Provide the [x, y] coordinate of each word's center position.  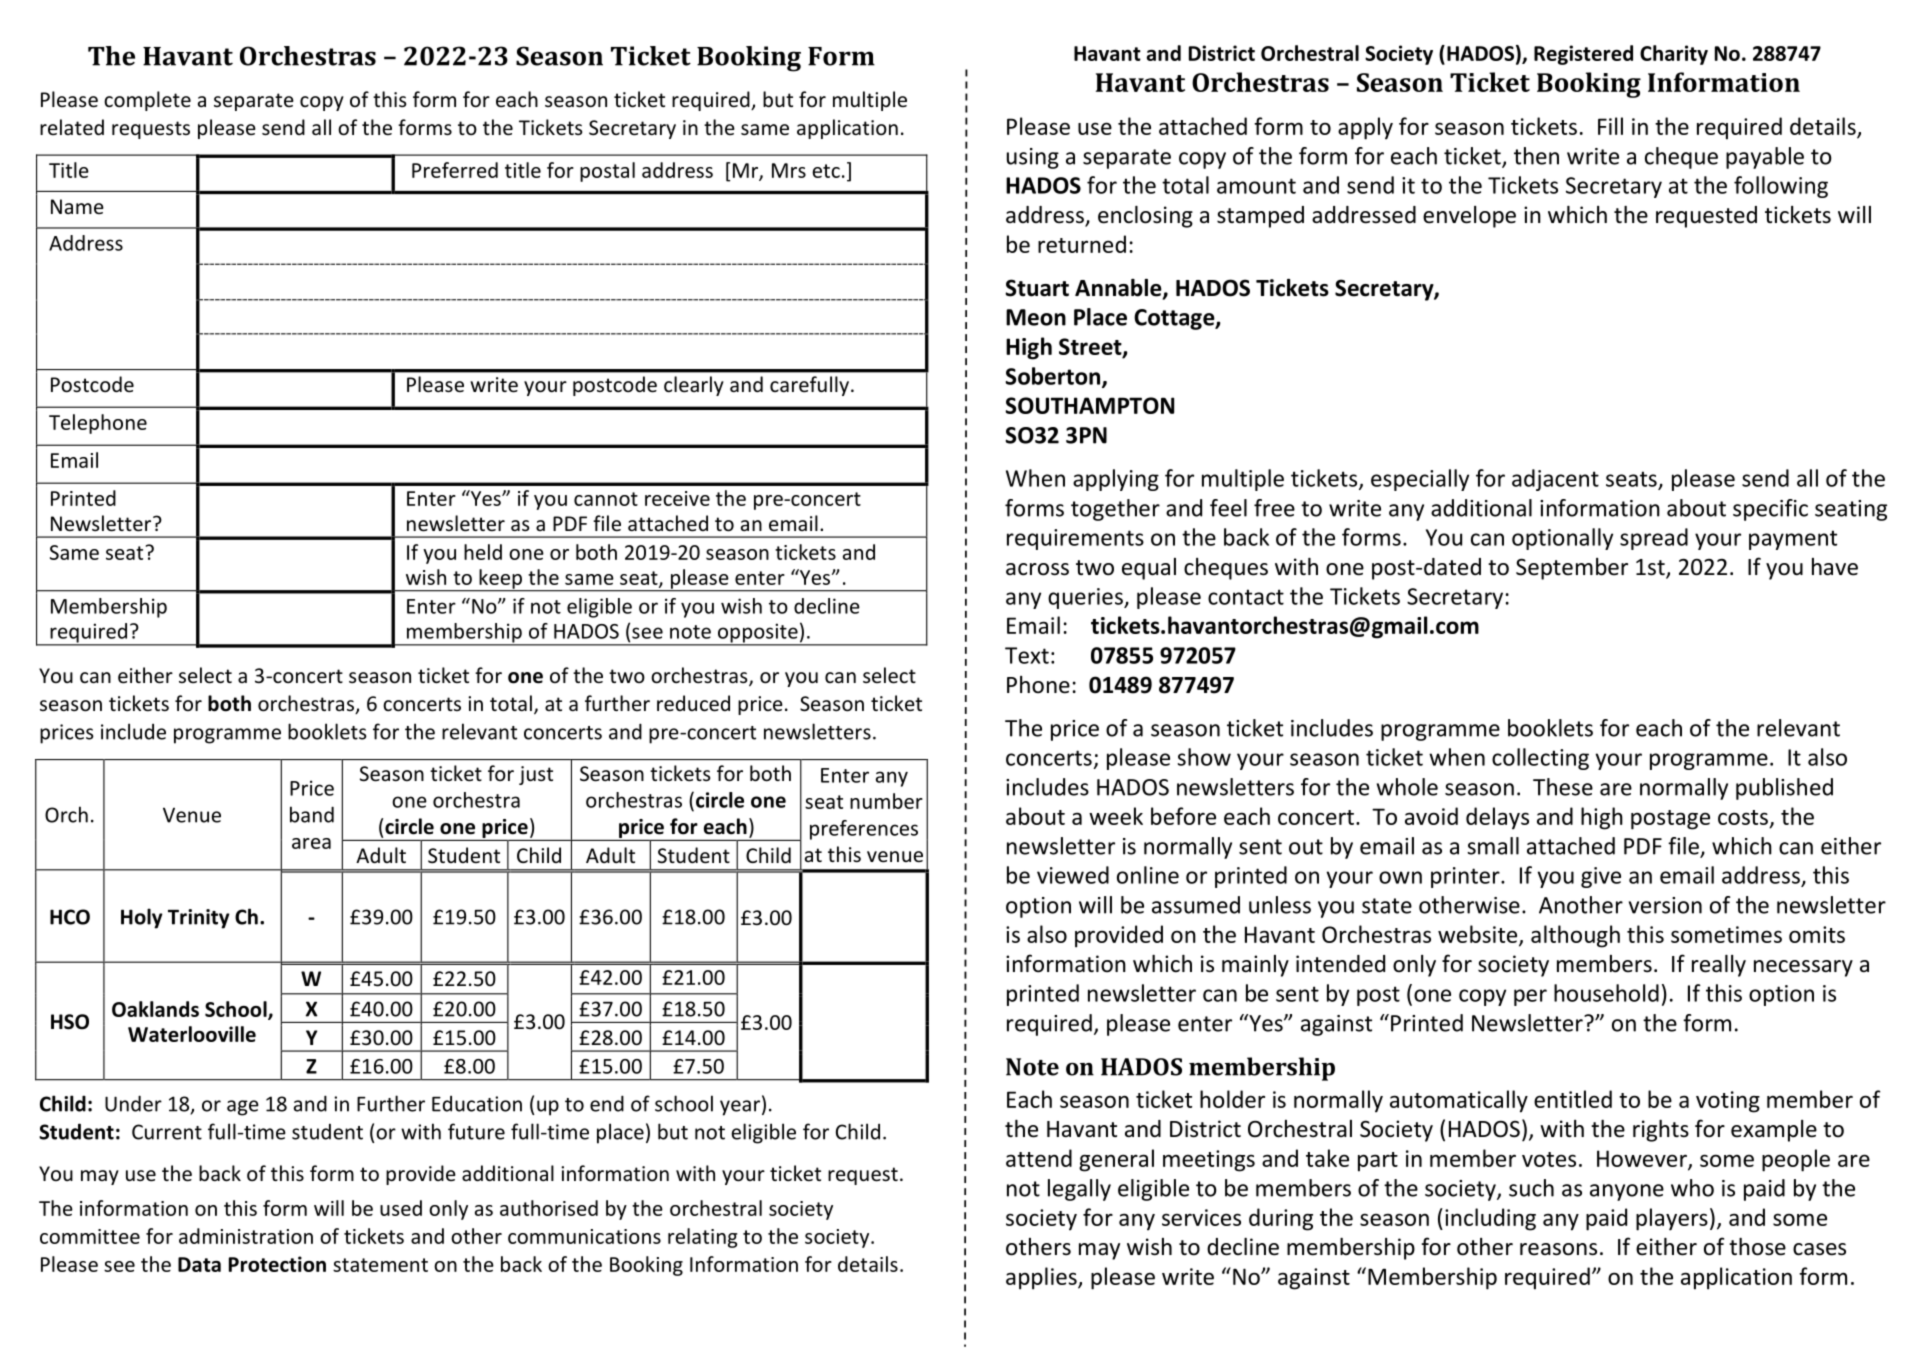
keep [501, 580]
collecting [1540, 759]
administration [246, 1236]
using [1033, 158]
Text [1027, 655]
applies [1042, 1278]
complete [147, 101]
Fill [1610, 126]
